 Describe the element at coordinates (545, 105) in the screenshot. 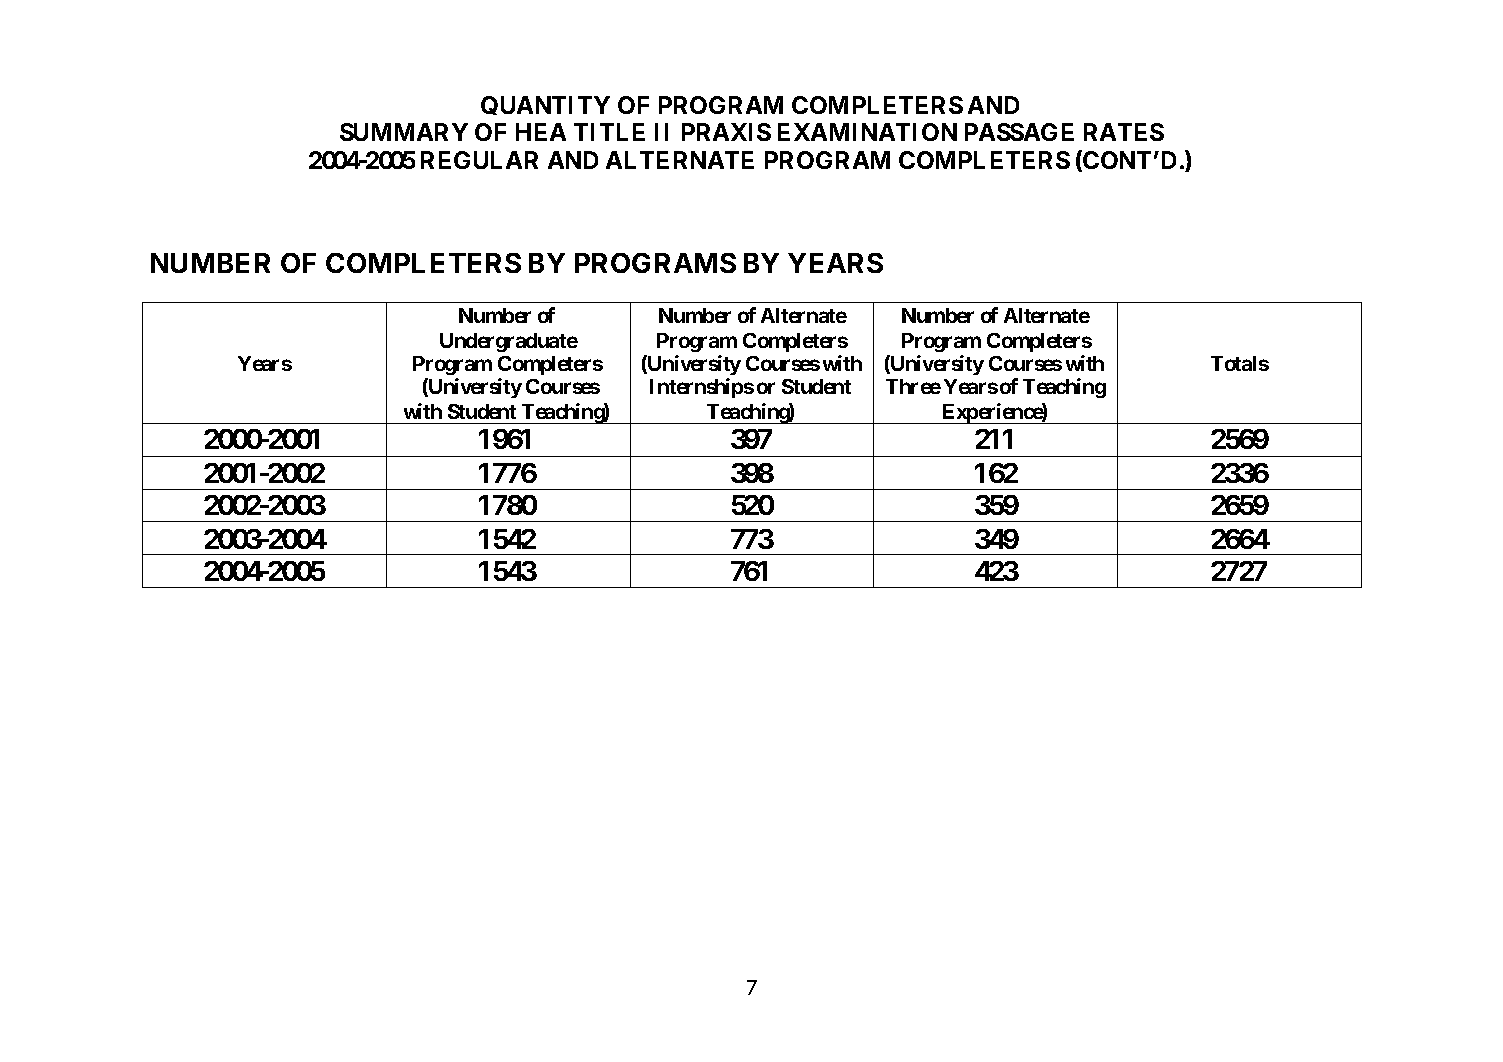

I see `QUANTITY` at that location.
